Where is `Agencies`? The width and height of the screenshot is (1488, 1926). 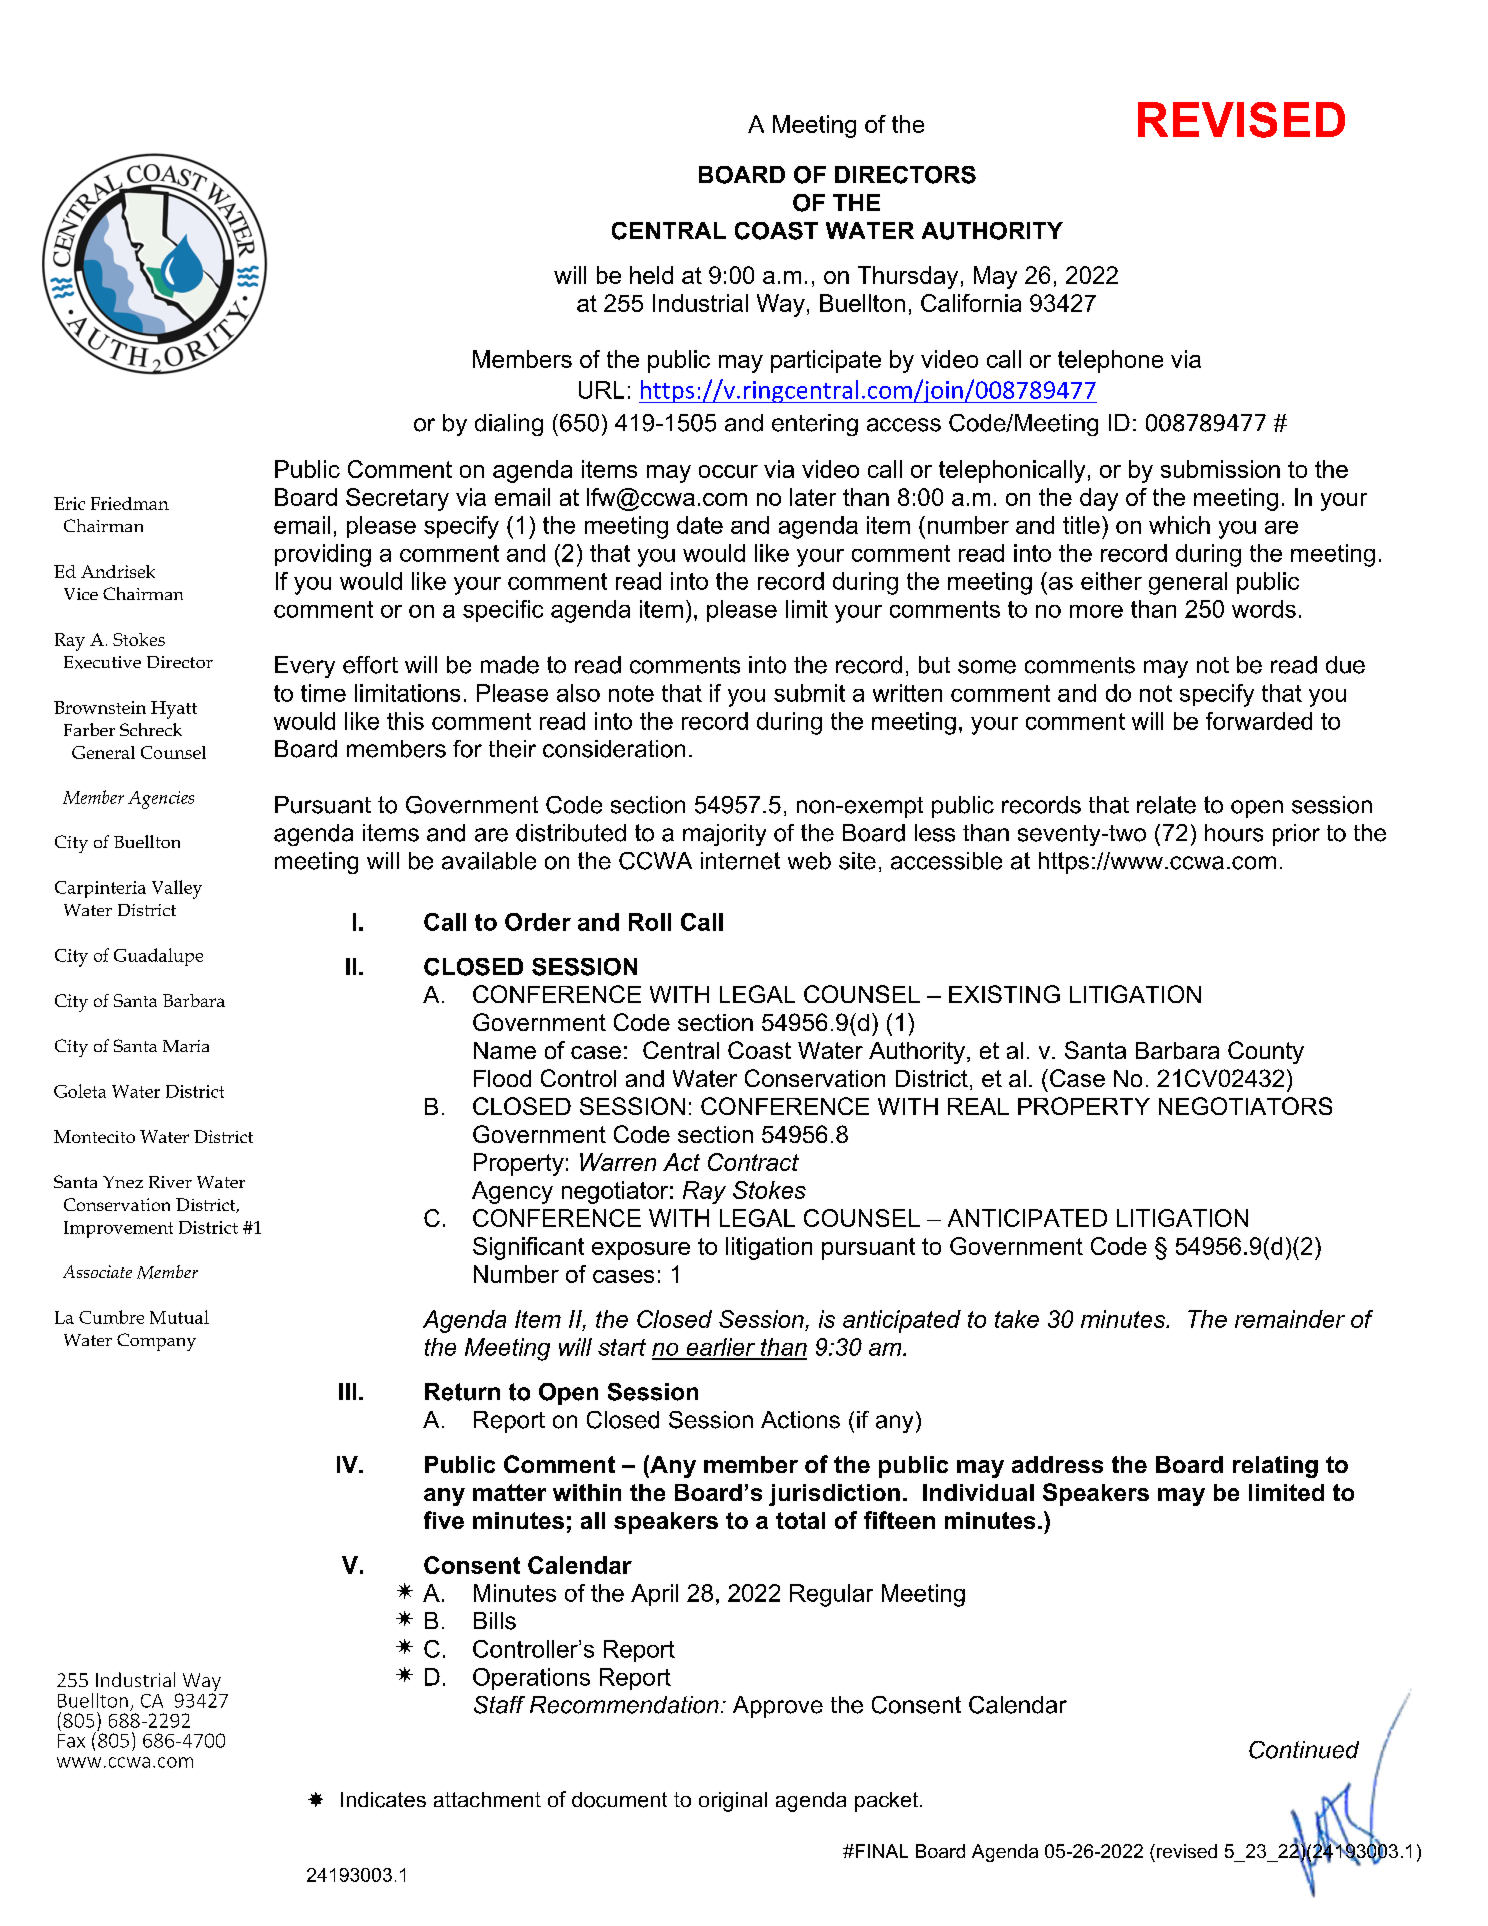 Agencies is located at coordinates (161, 800).
